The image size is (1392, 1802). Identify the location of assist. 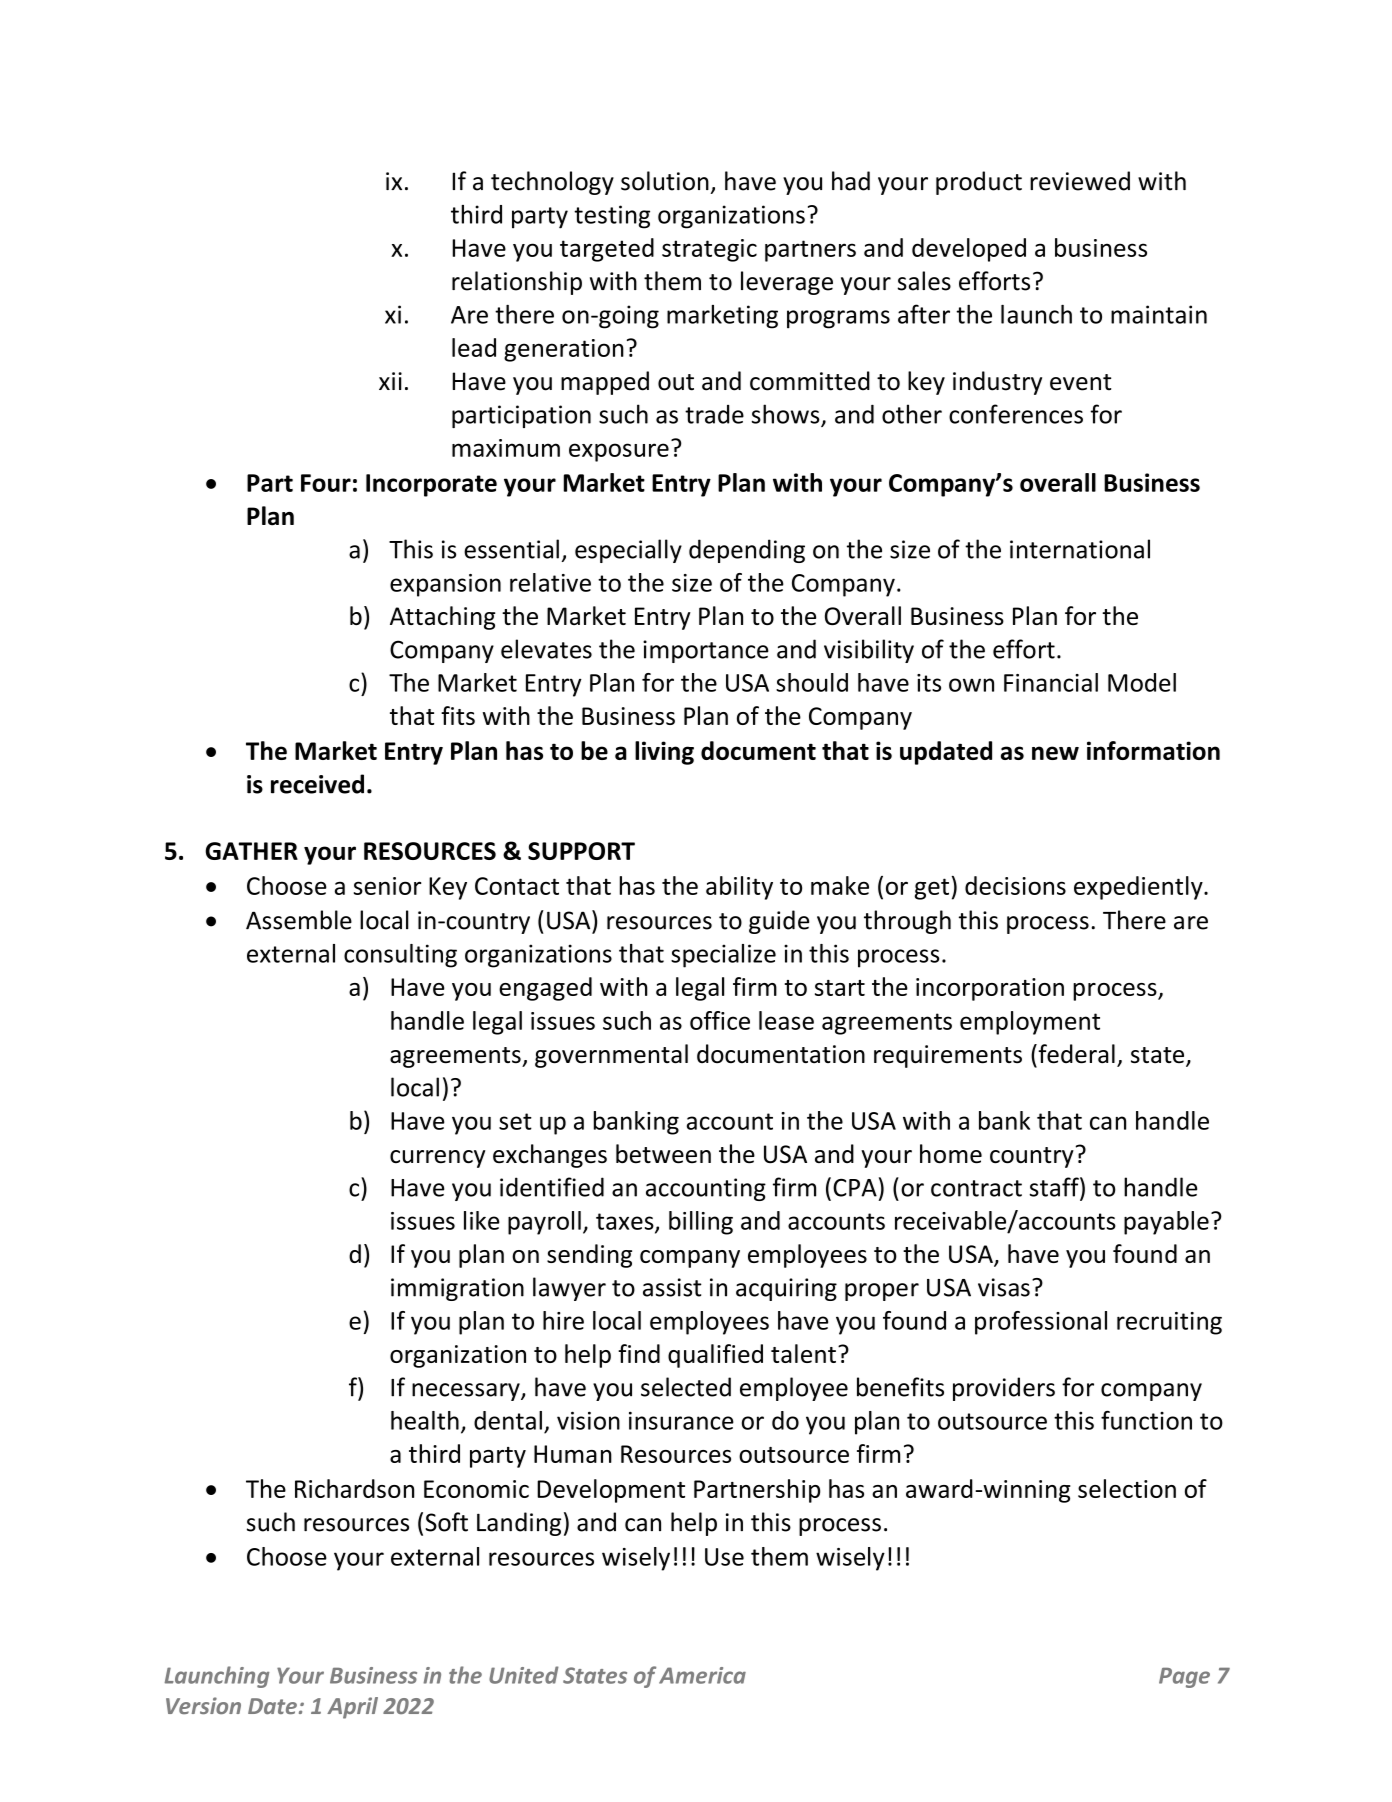
(672, 1287).
